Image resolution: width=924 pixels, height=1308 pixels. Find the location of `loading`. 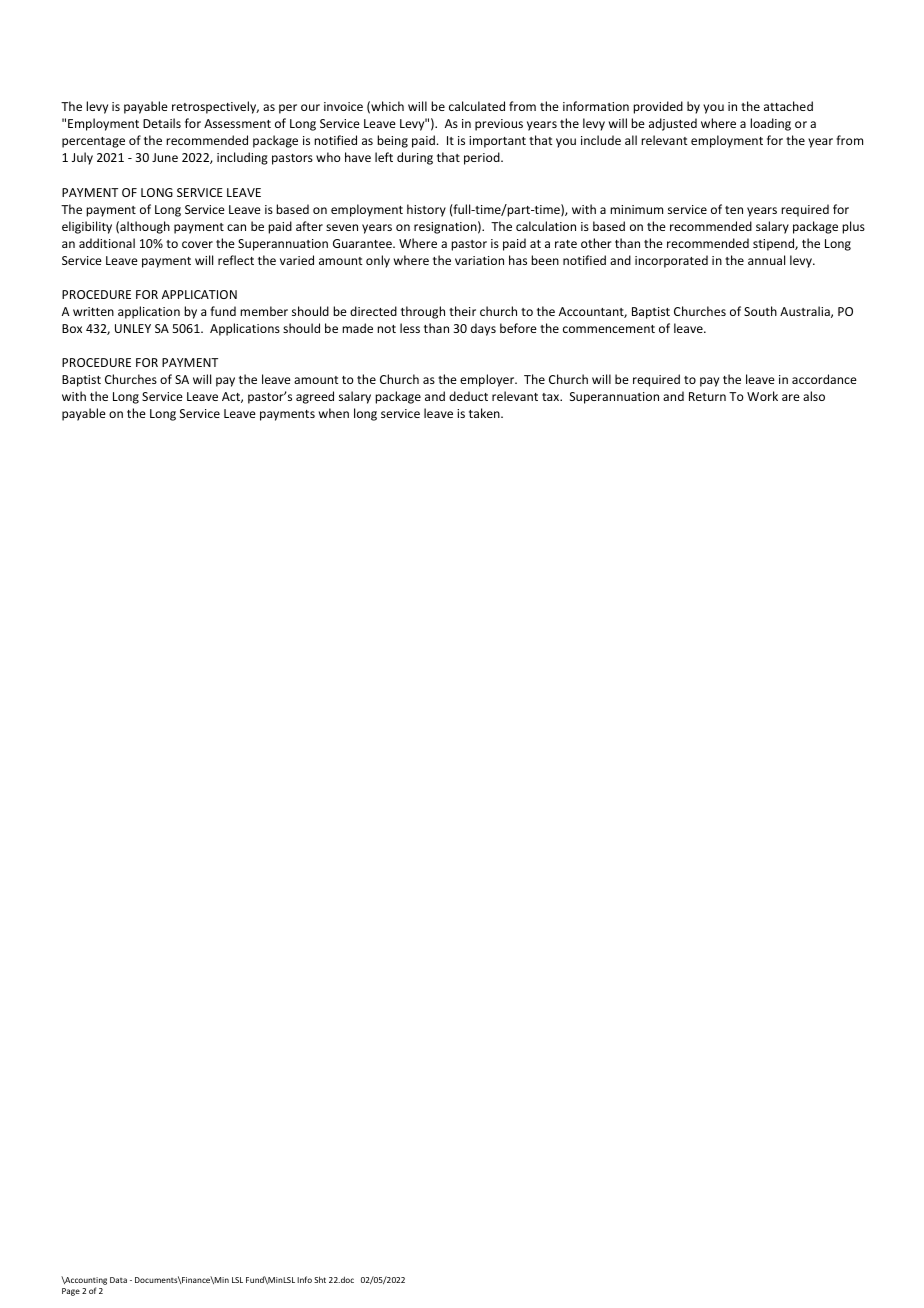

loading is located at coordinates (770, 124).
